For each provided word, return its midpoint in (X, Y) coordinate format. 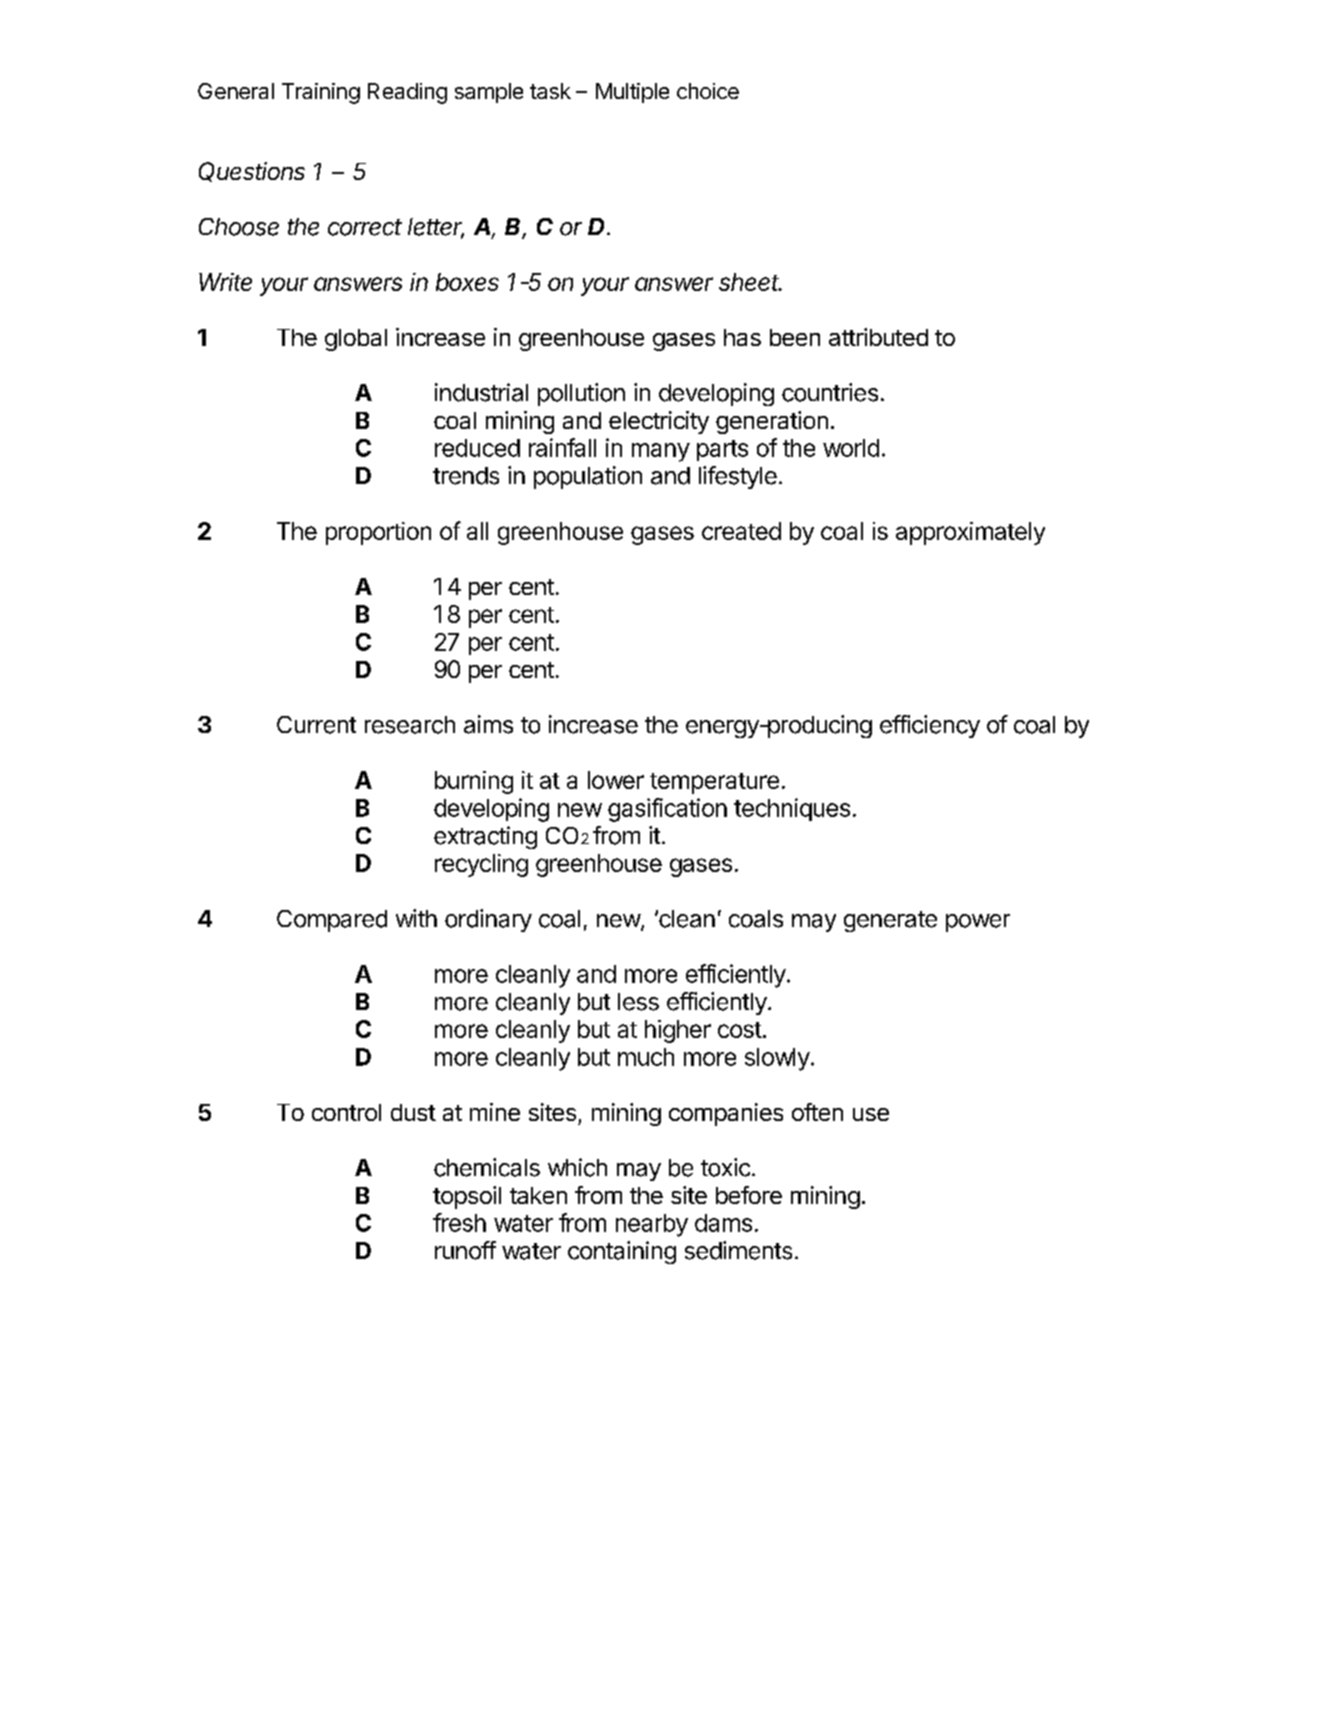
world (851, 448)
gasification (667, 810)
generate (890, 921)
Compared (332, 921)
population (588, 477)
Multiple (632, 93)
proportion (378, 533)
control (346, 1112)
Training (321, 93)
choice (708, 91)
